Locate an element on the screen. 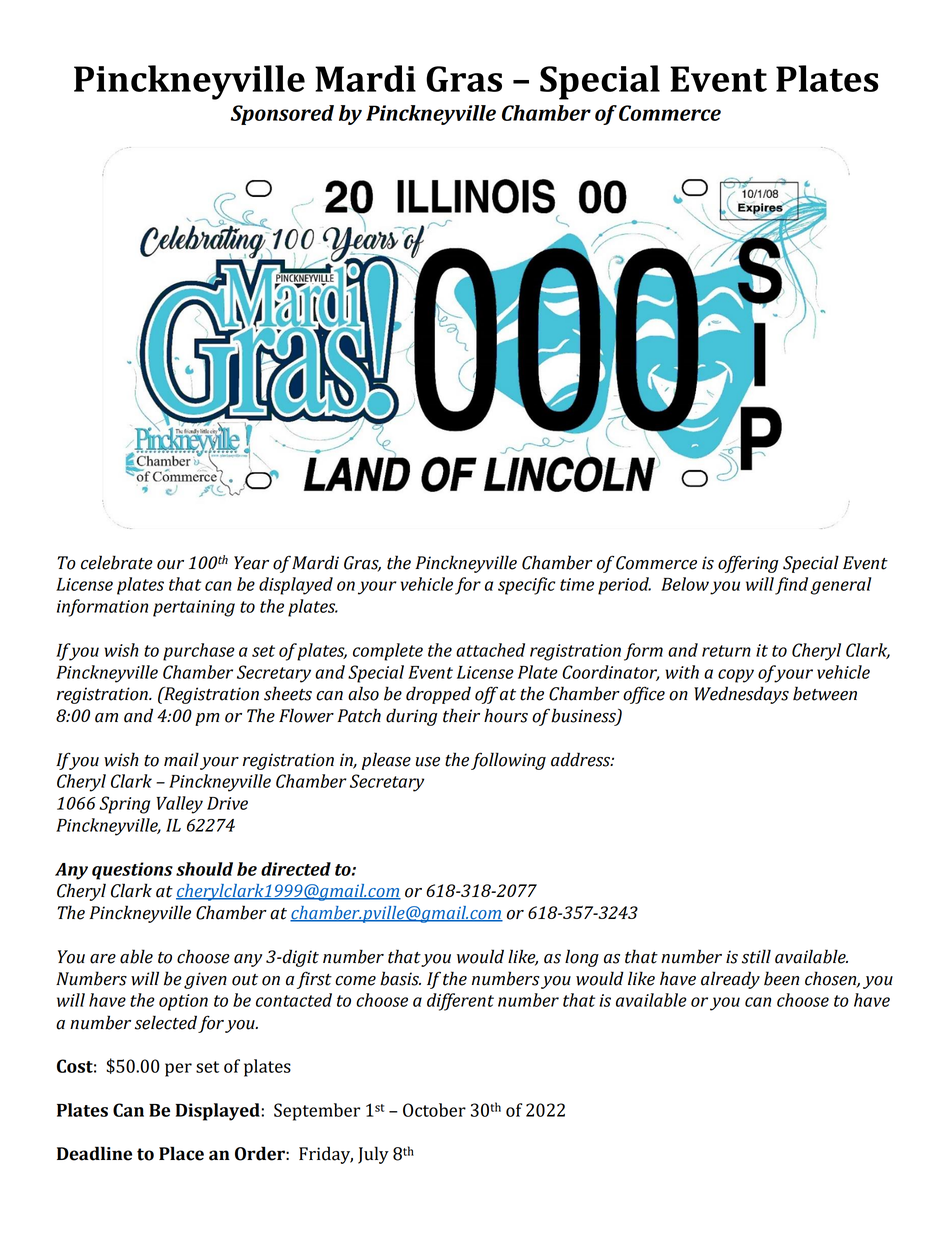 The height and width of the screenshot is (1233, 952). Place is located at coordinates (181, 1153).
